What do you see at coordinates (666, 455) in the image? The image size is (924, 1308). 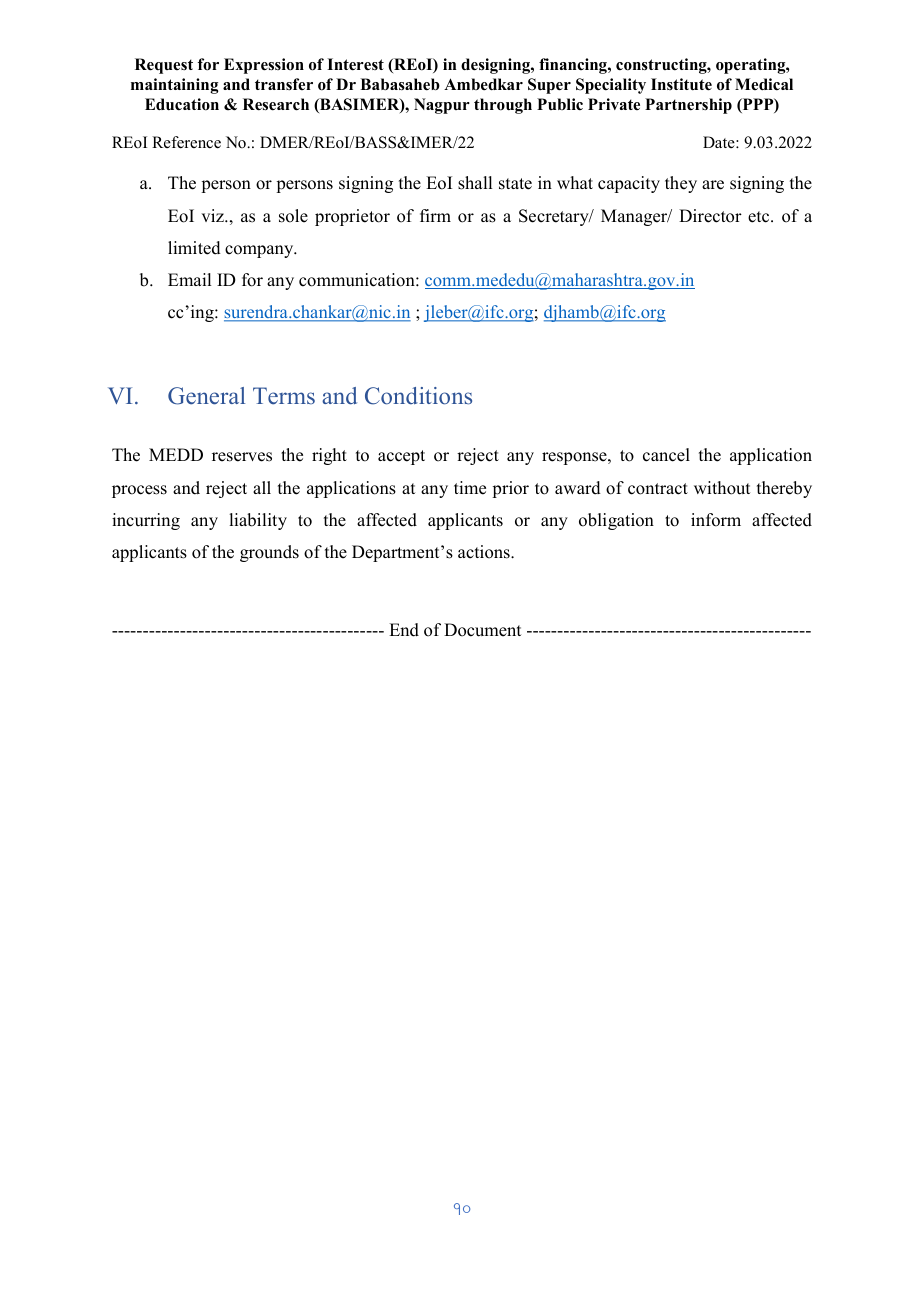 I see `cancel` at bounding box center [666, 455].
